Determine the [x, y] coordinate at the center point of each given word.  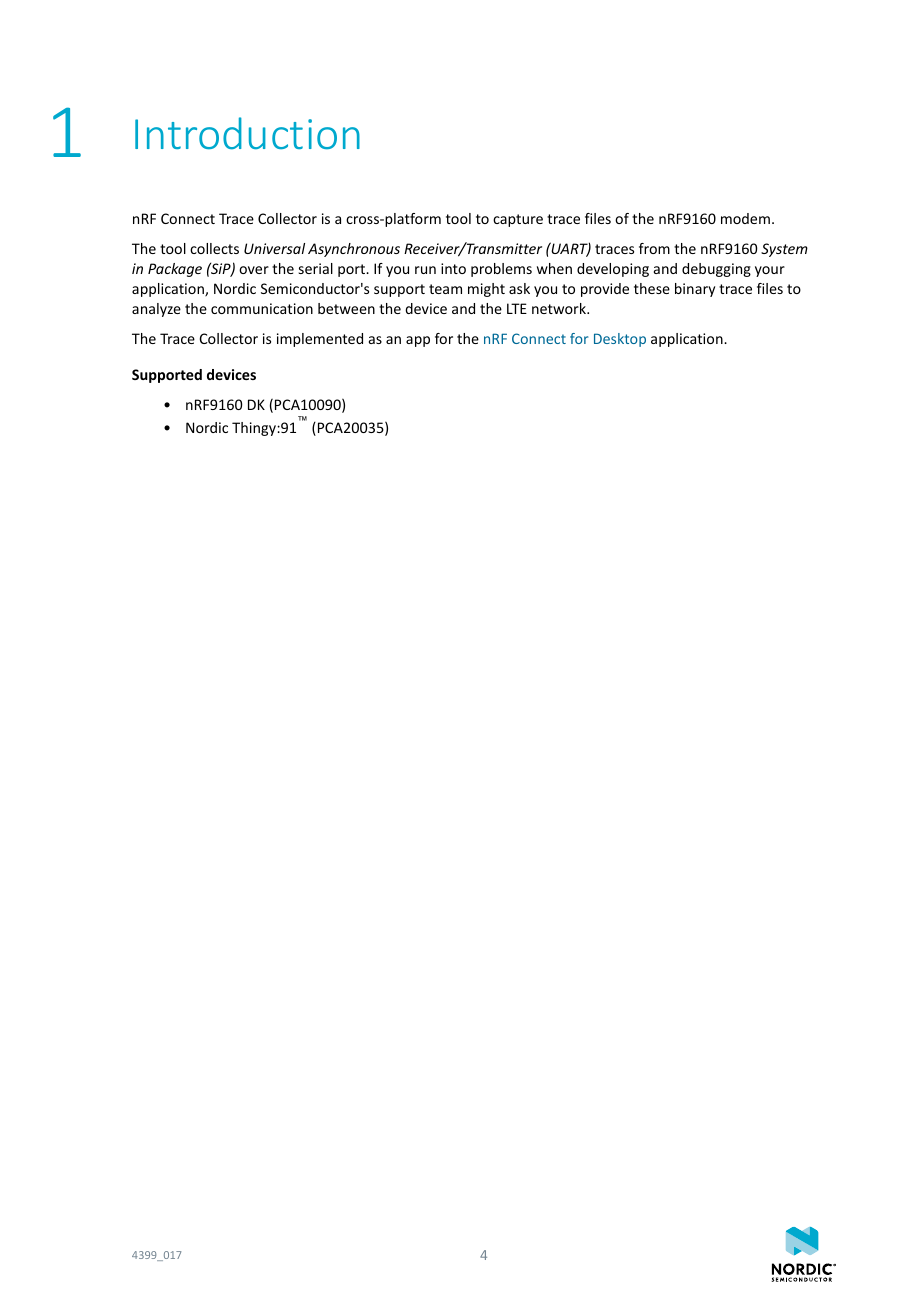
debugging [716, 270]
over [254, 270]
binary [695, 290]
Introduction [247, 133]
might [486, 290]
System [784, 250]
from [654, 248]
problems [501, 270]
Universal [274, 248]
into [453, 268]
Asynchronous [354, 250]
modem [745, 218]
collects [214, 248]
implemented [320, 340]
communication [262, 308]
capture [518, 220]
